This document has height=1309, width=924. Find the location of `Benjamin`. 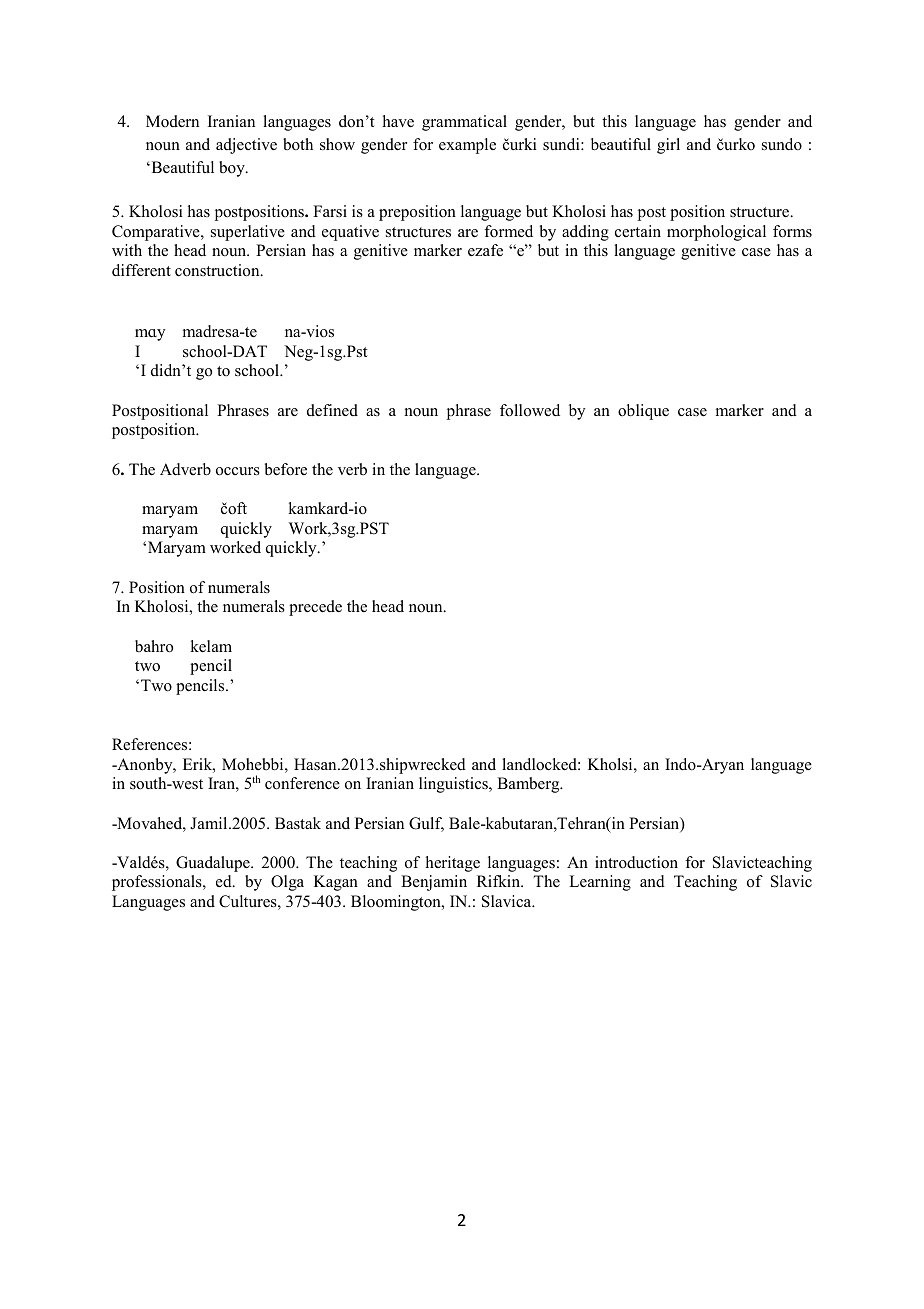

Benjamin is located at coordinates (434, 883).
